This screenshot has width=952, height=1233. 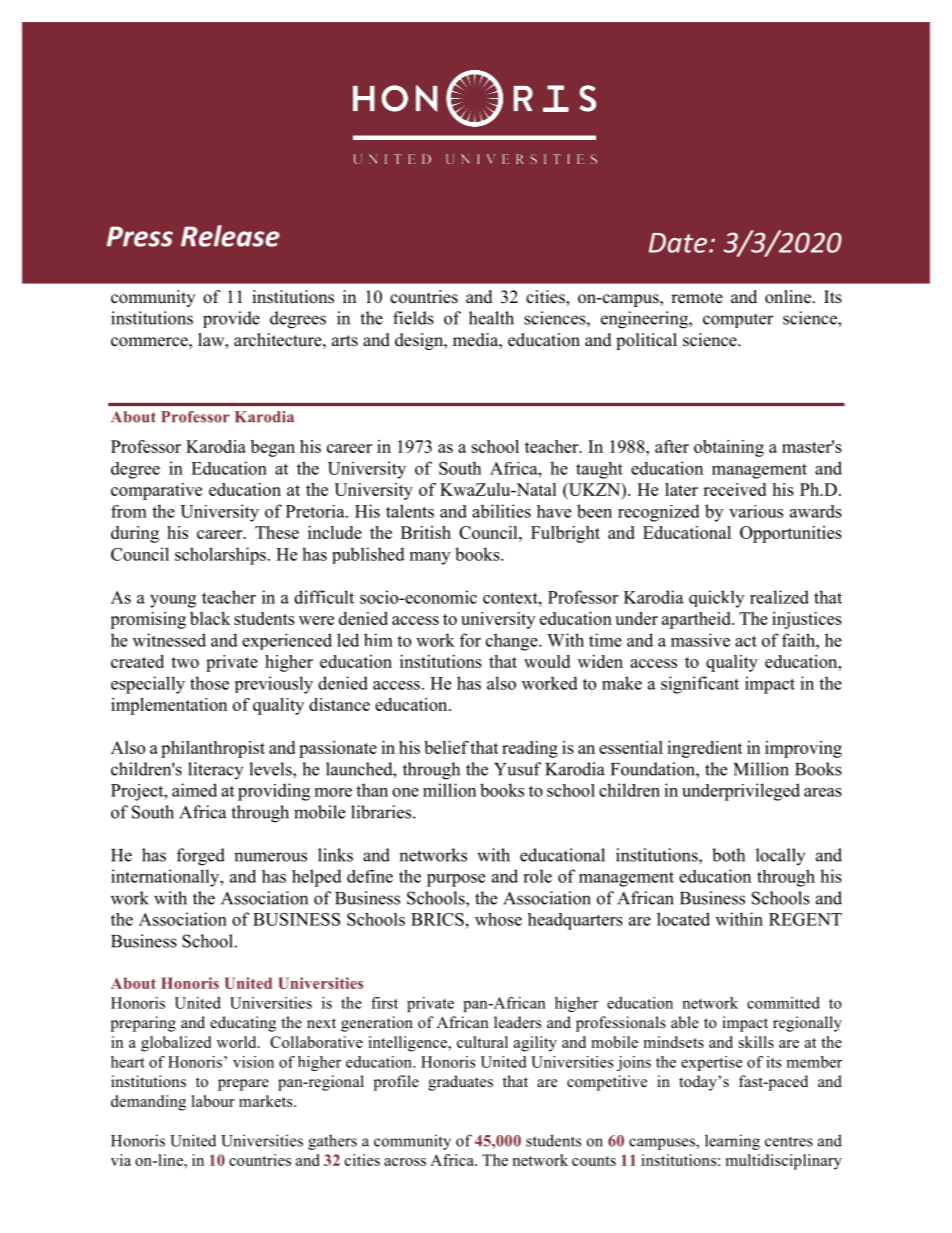 I want to click on abilities, so click(x=501, y=511).
